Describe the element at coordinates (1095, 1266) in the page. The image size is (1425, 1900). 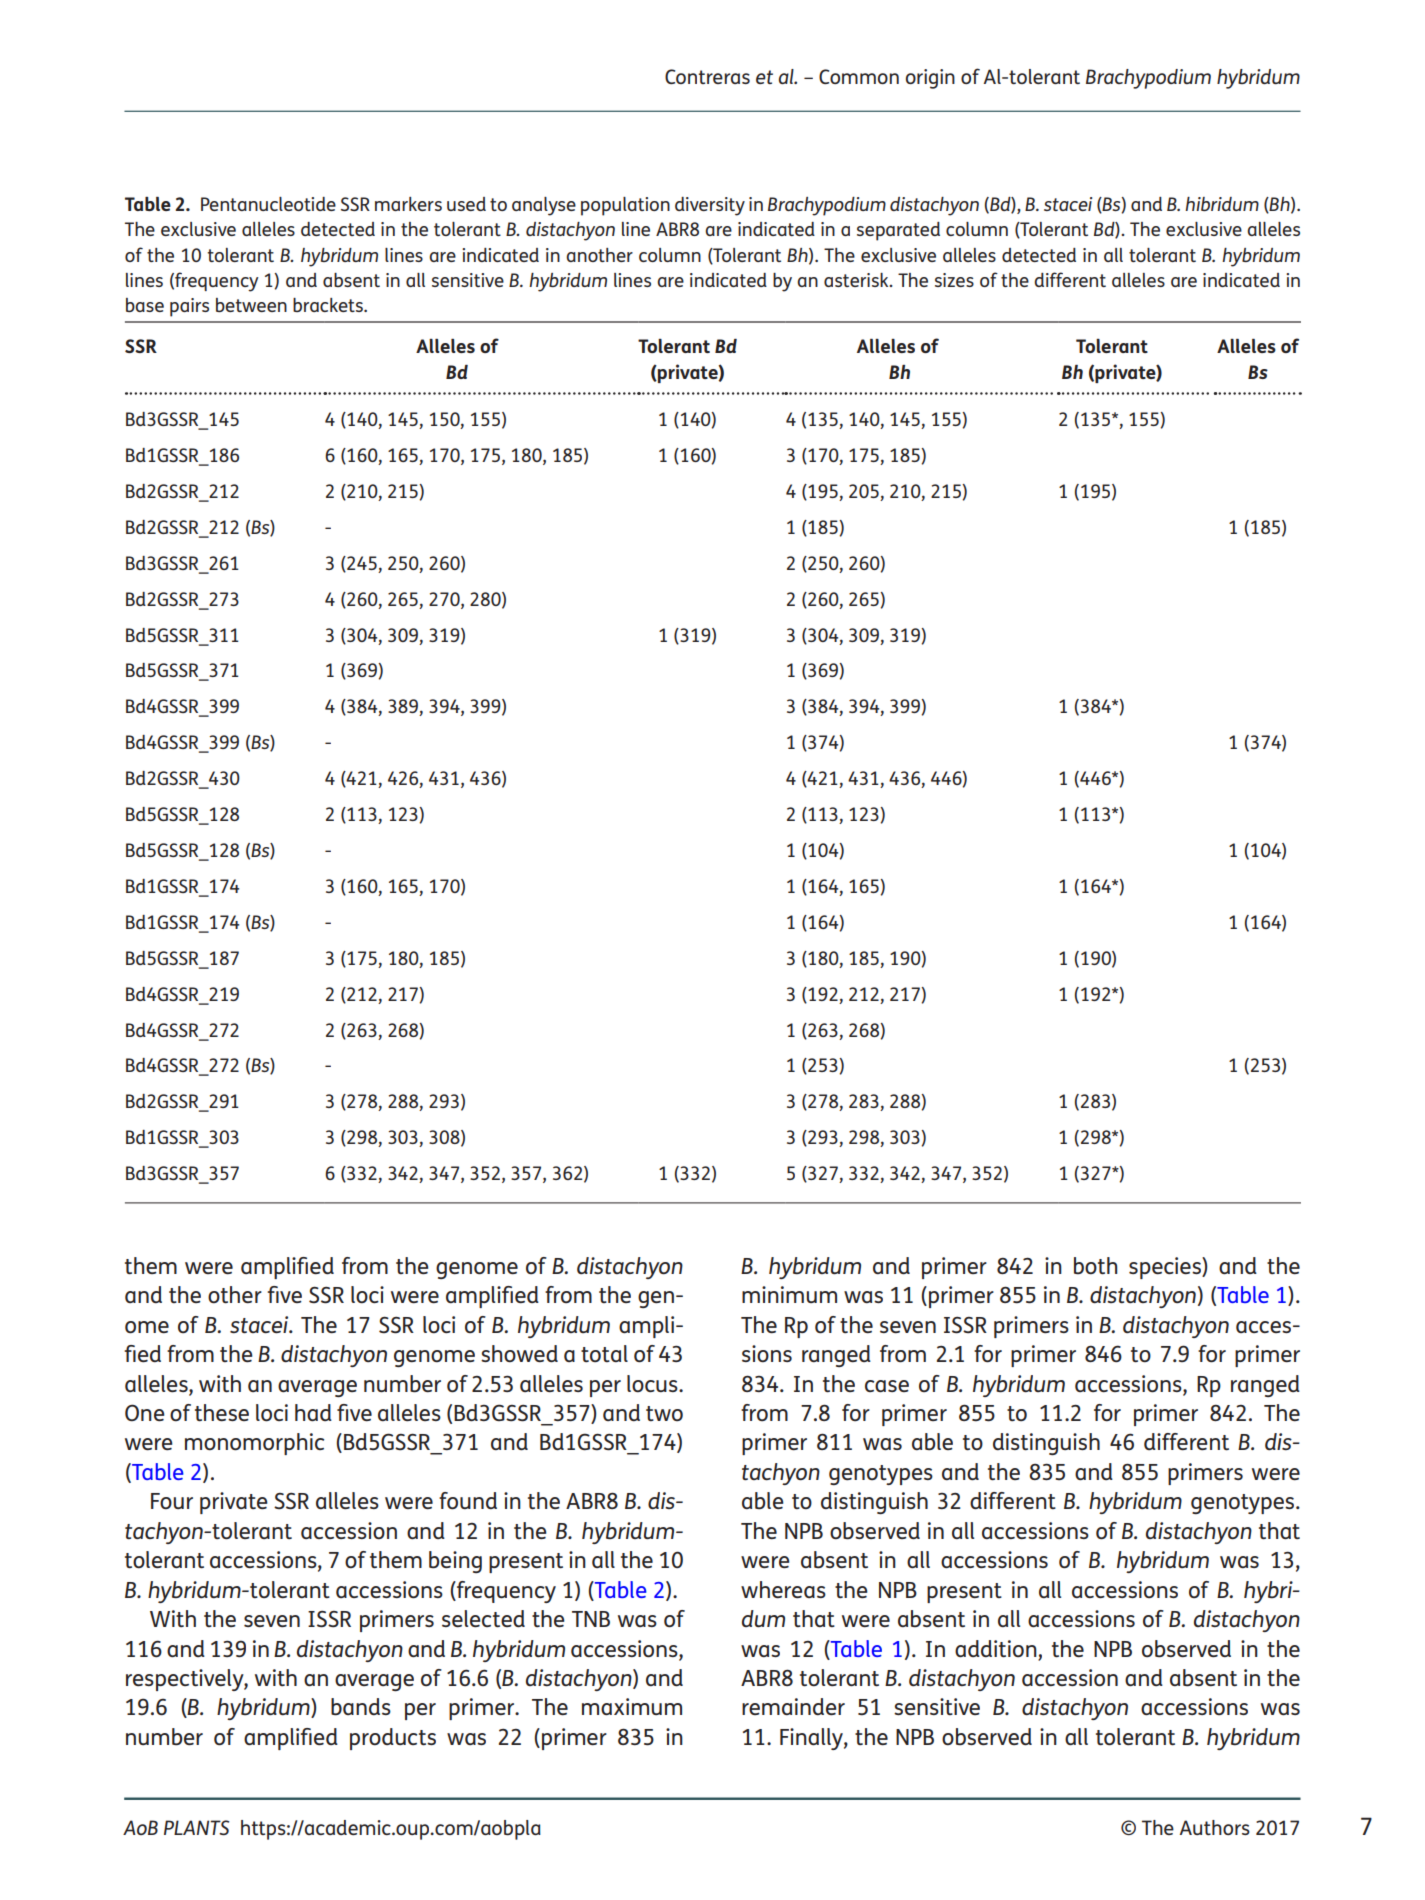
I see `both` at that location.
